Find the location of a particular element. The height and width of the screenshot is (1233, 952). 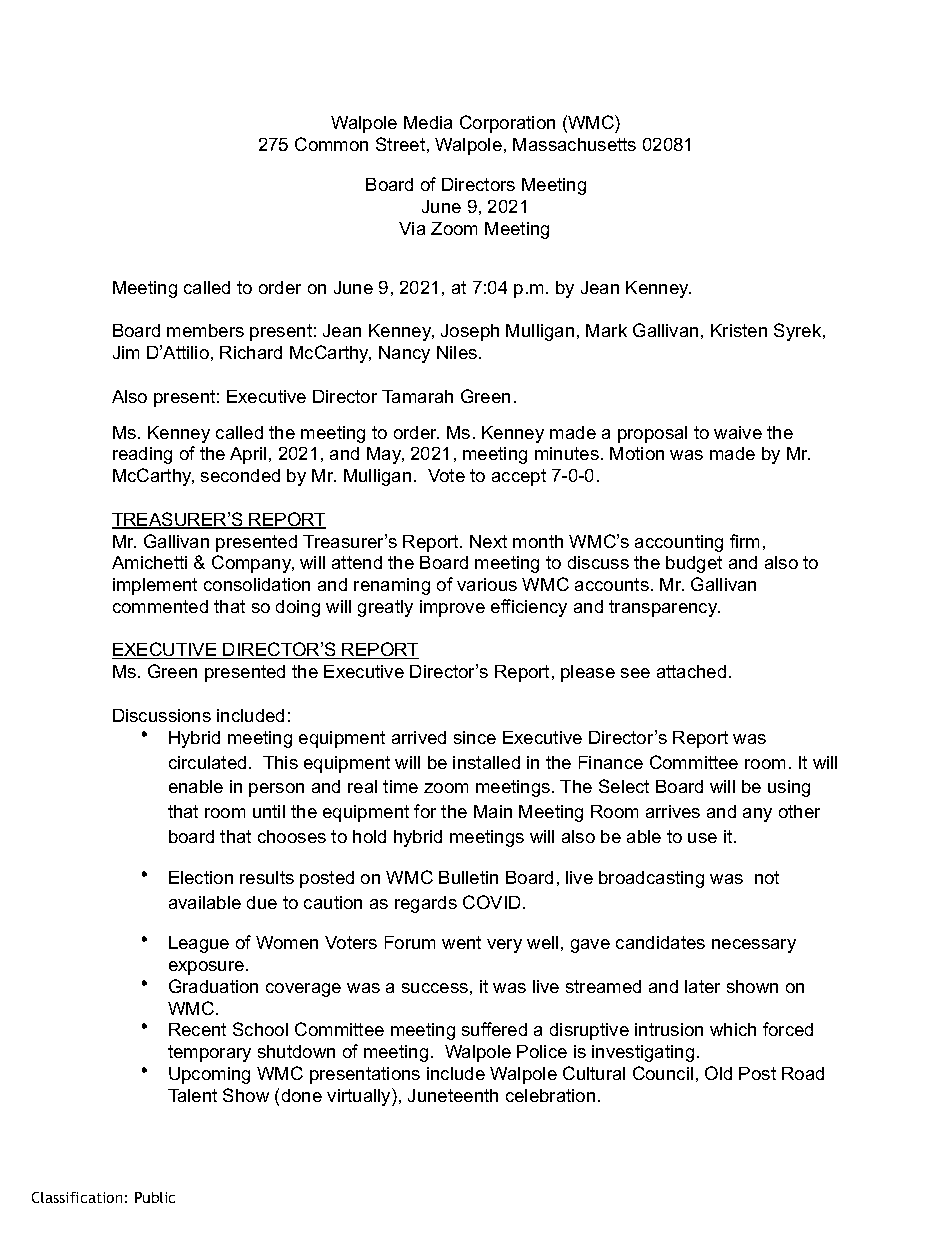

reading is located at coordinates (142, 455).
